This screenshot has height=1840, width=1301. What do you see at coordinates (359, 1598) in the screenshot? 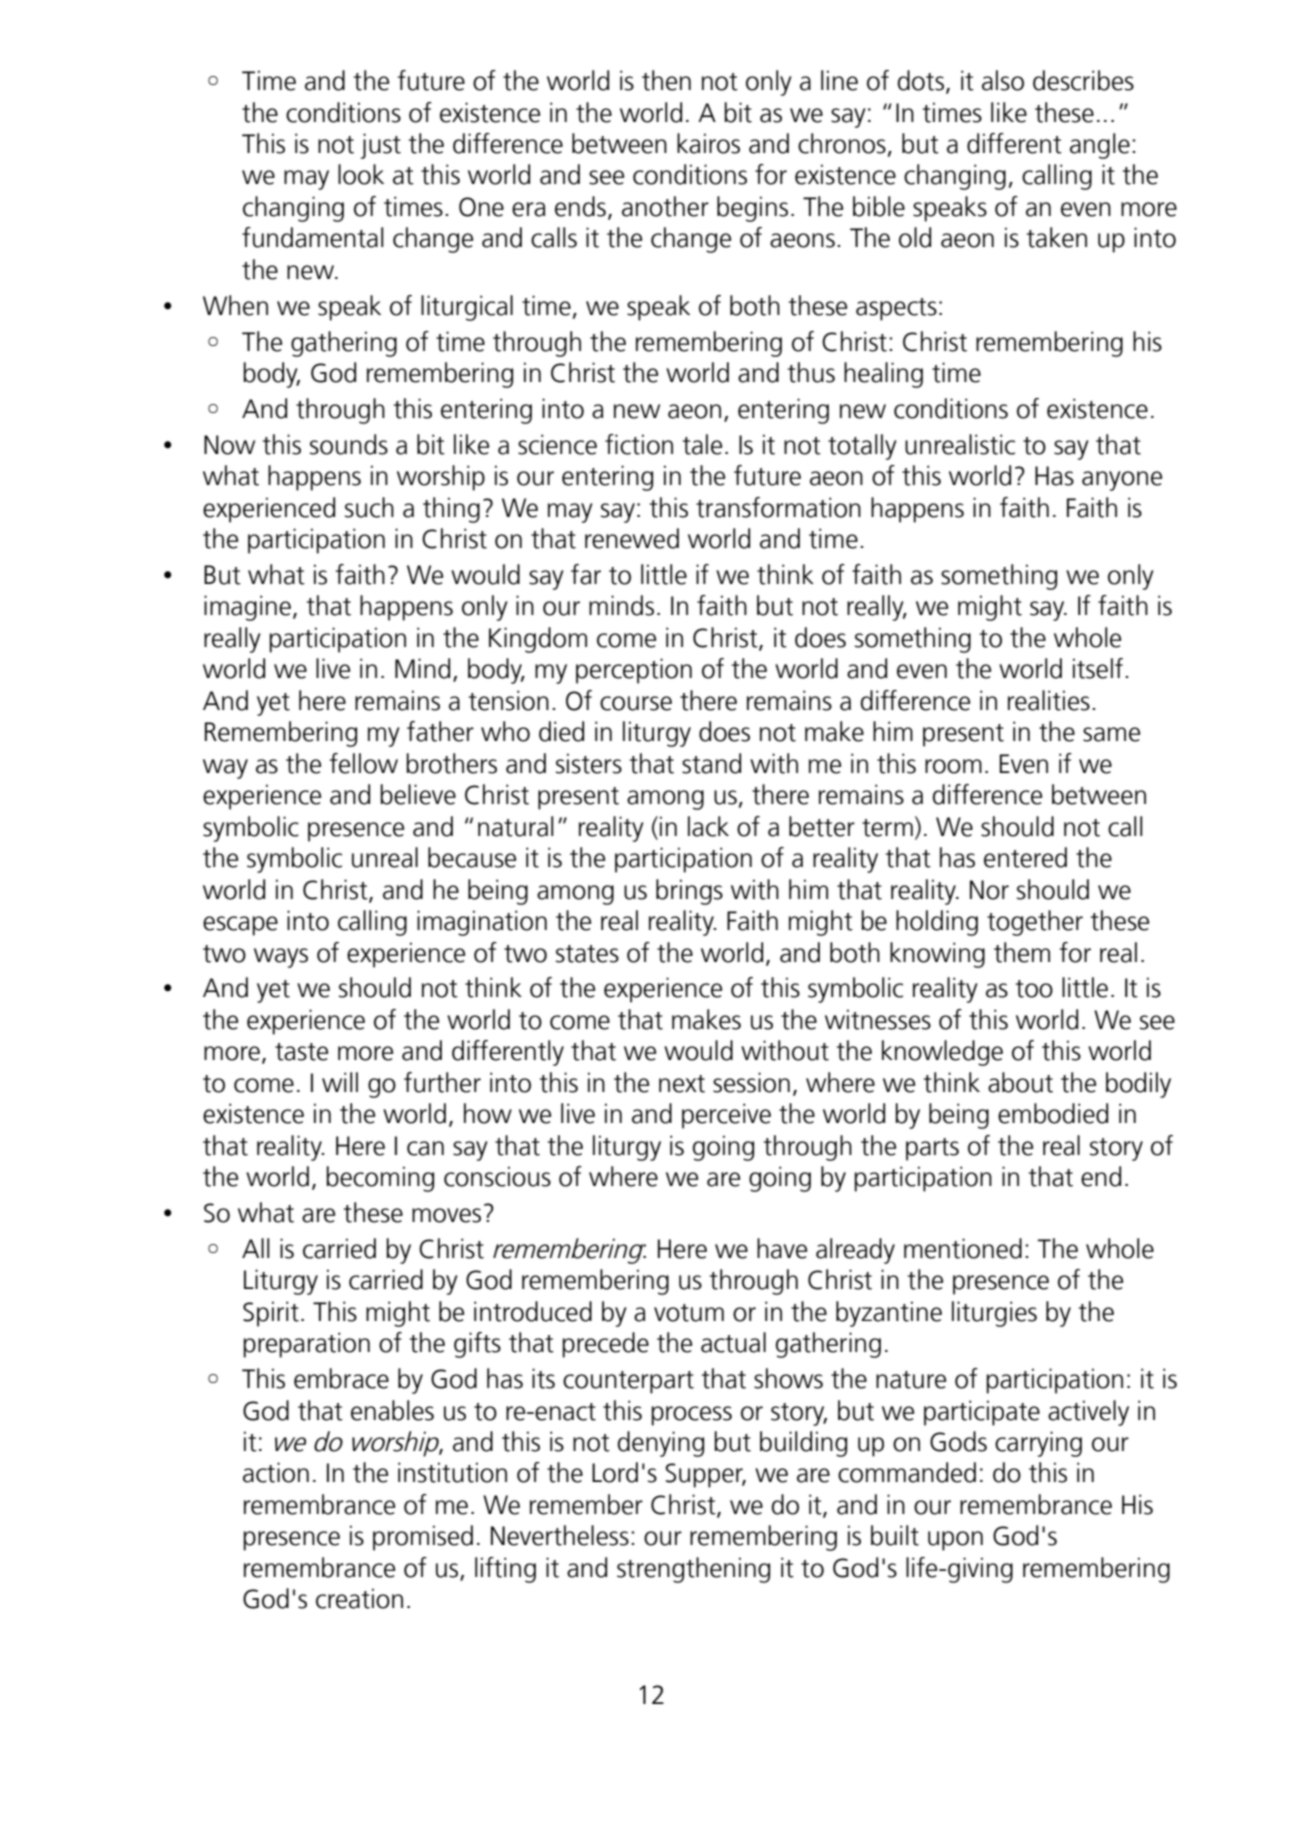
I see `creation` at bounding box center [359, 1598].
